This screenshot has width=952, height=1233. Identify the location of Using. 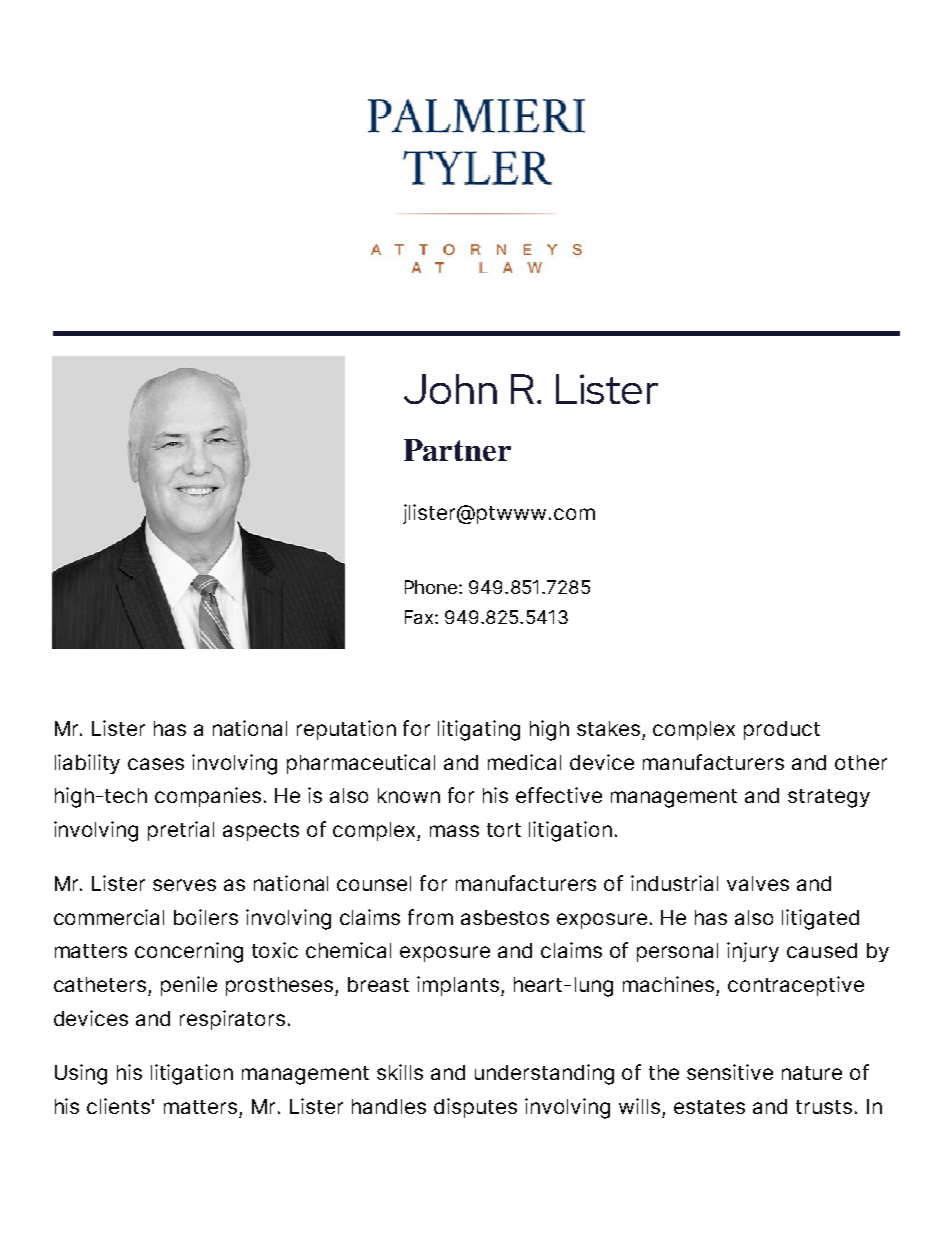
(81, 1074).
